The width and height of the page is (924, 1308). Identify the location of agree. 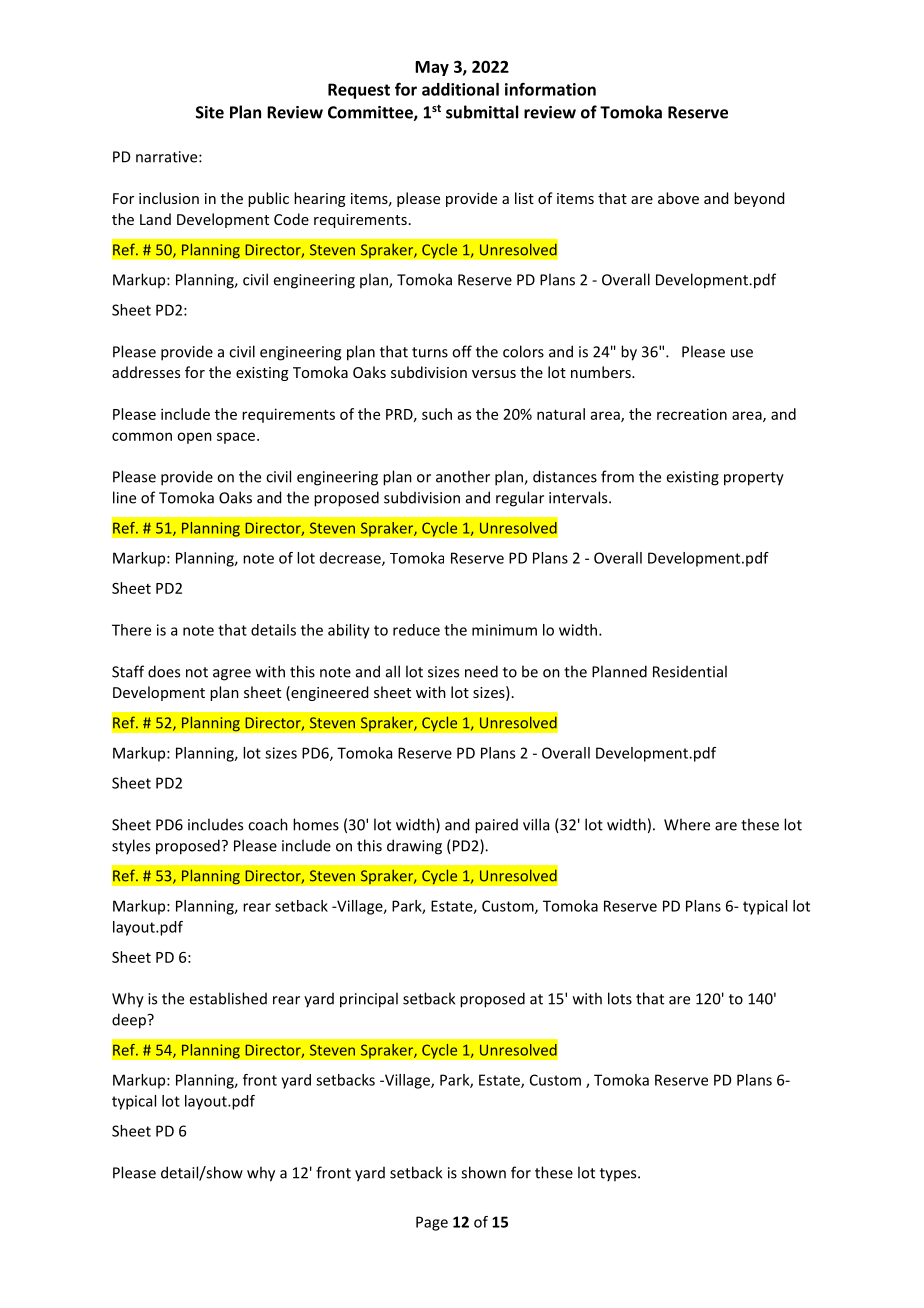
(232, 675).
